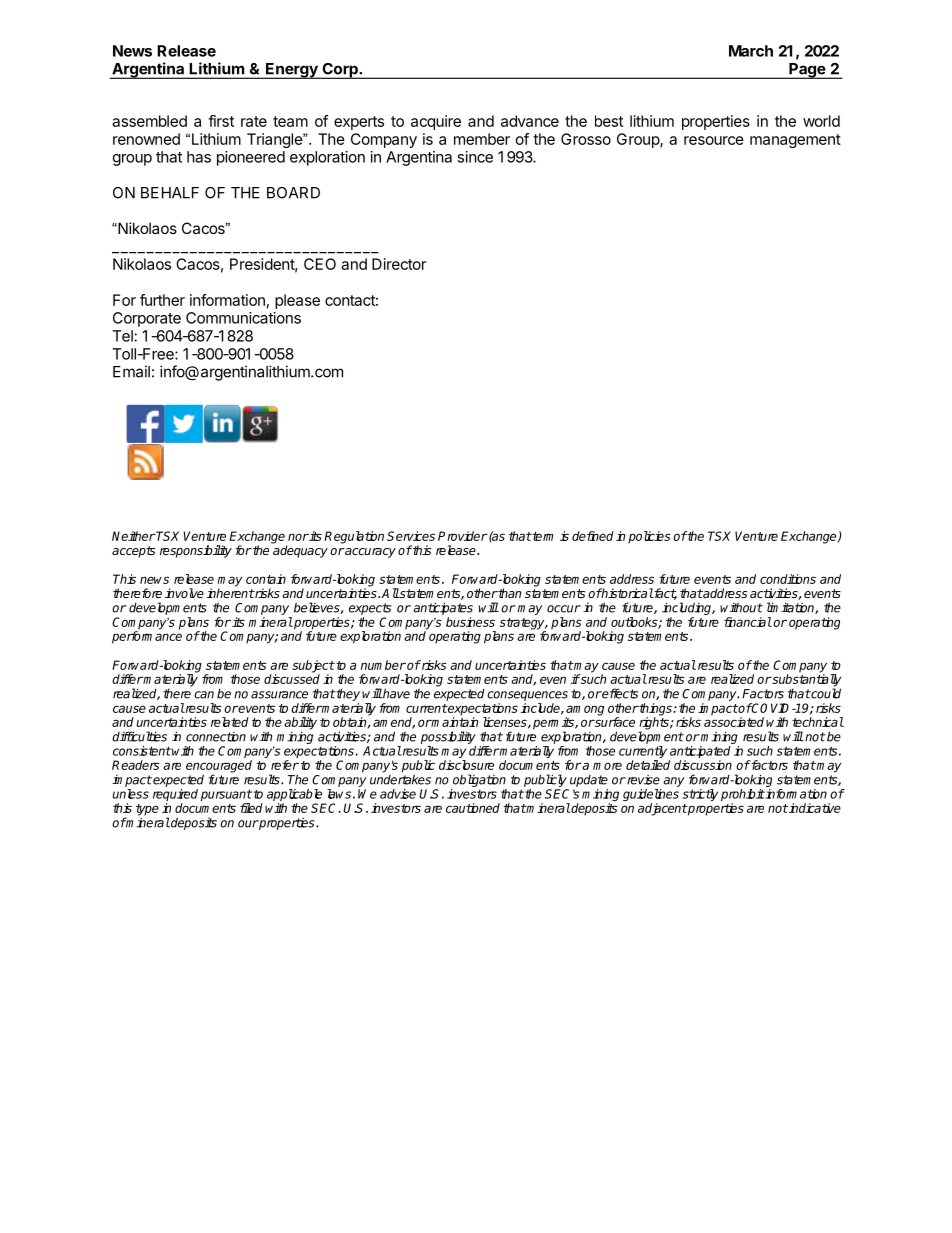 This document has height=1233, width=952. What do you see at coordinates (743, 796) in the document?
I see `prohibit` at bounding box center [743, 796].
